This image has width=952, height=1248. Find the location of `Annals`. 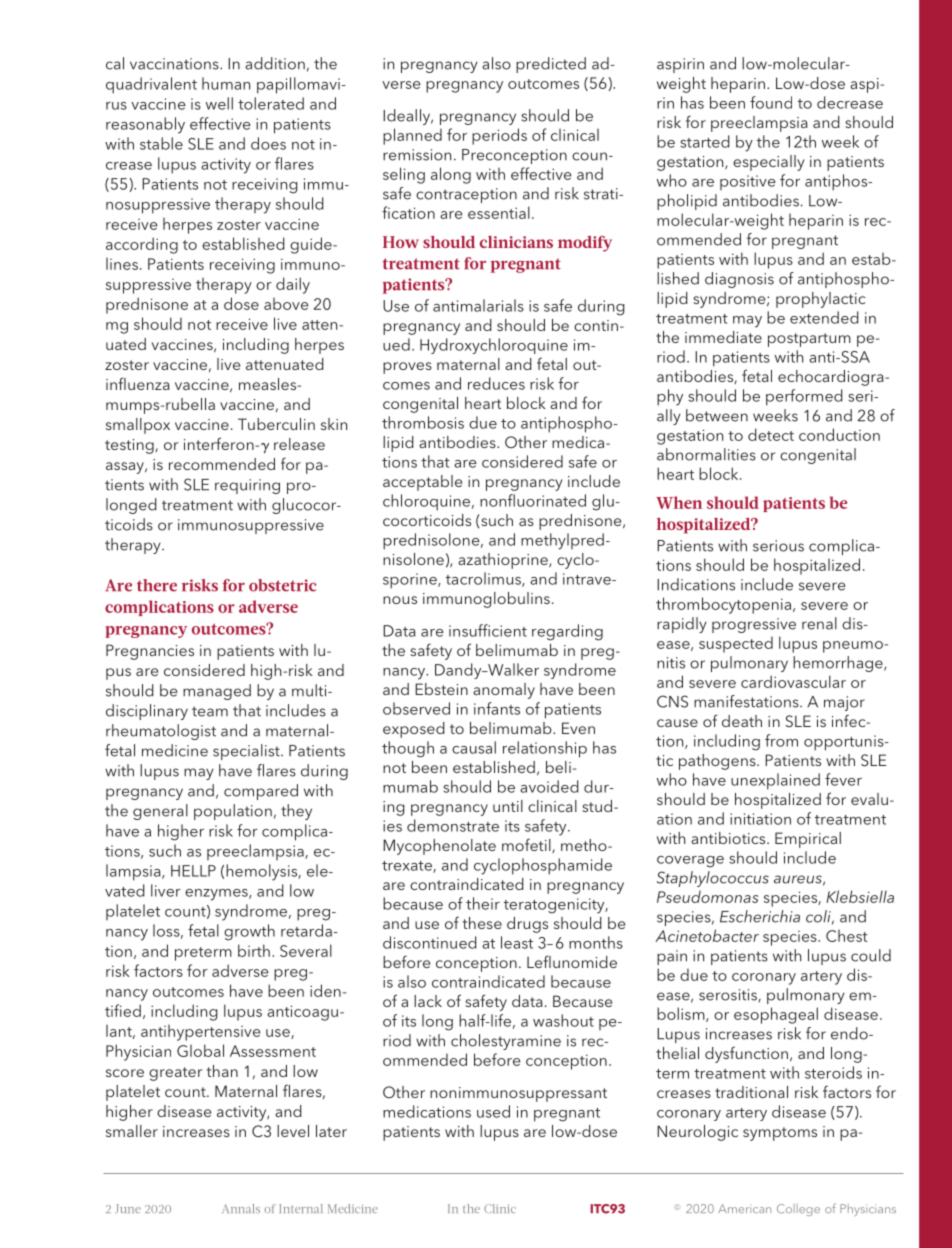

Annals is located at coordinates (241, 1208).
